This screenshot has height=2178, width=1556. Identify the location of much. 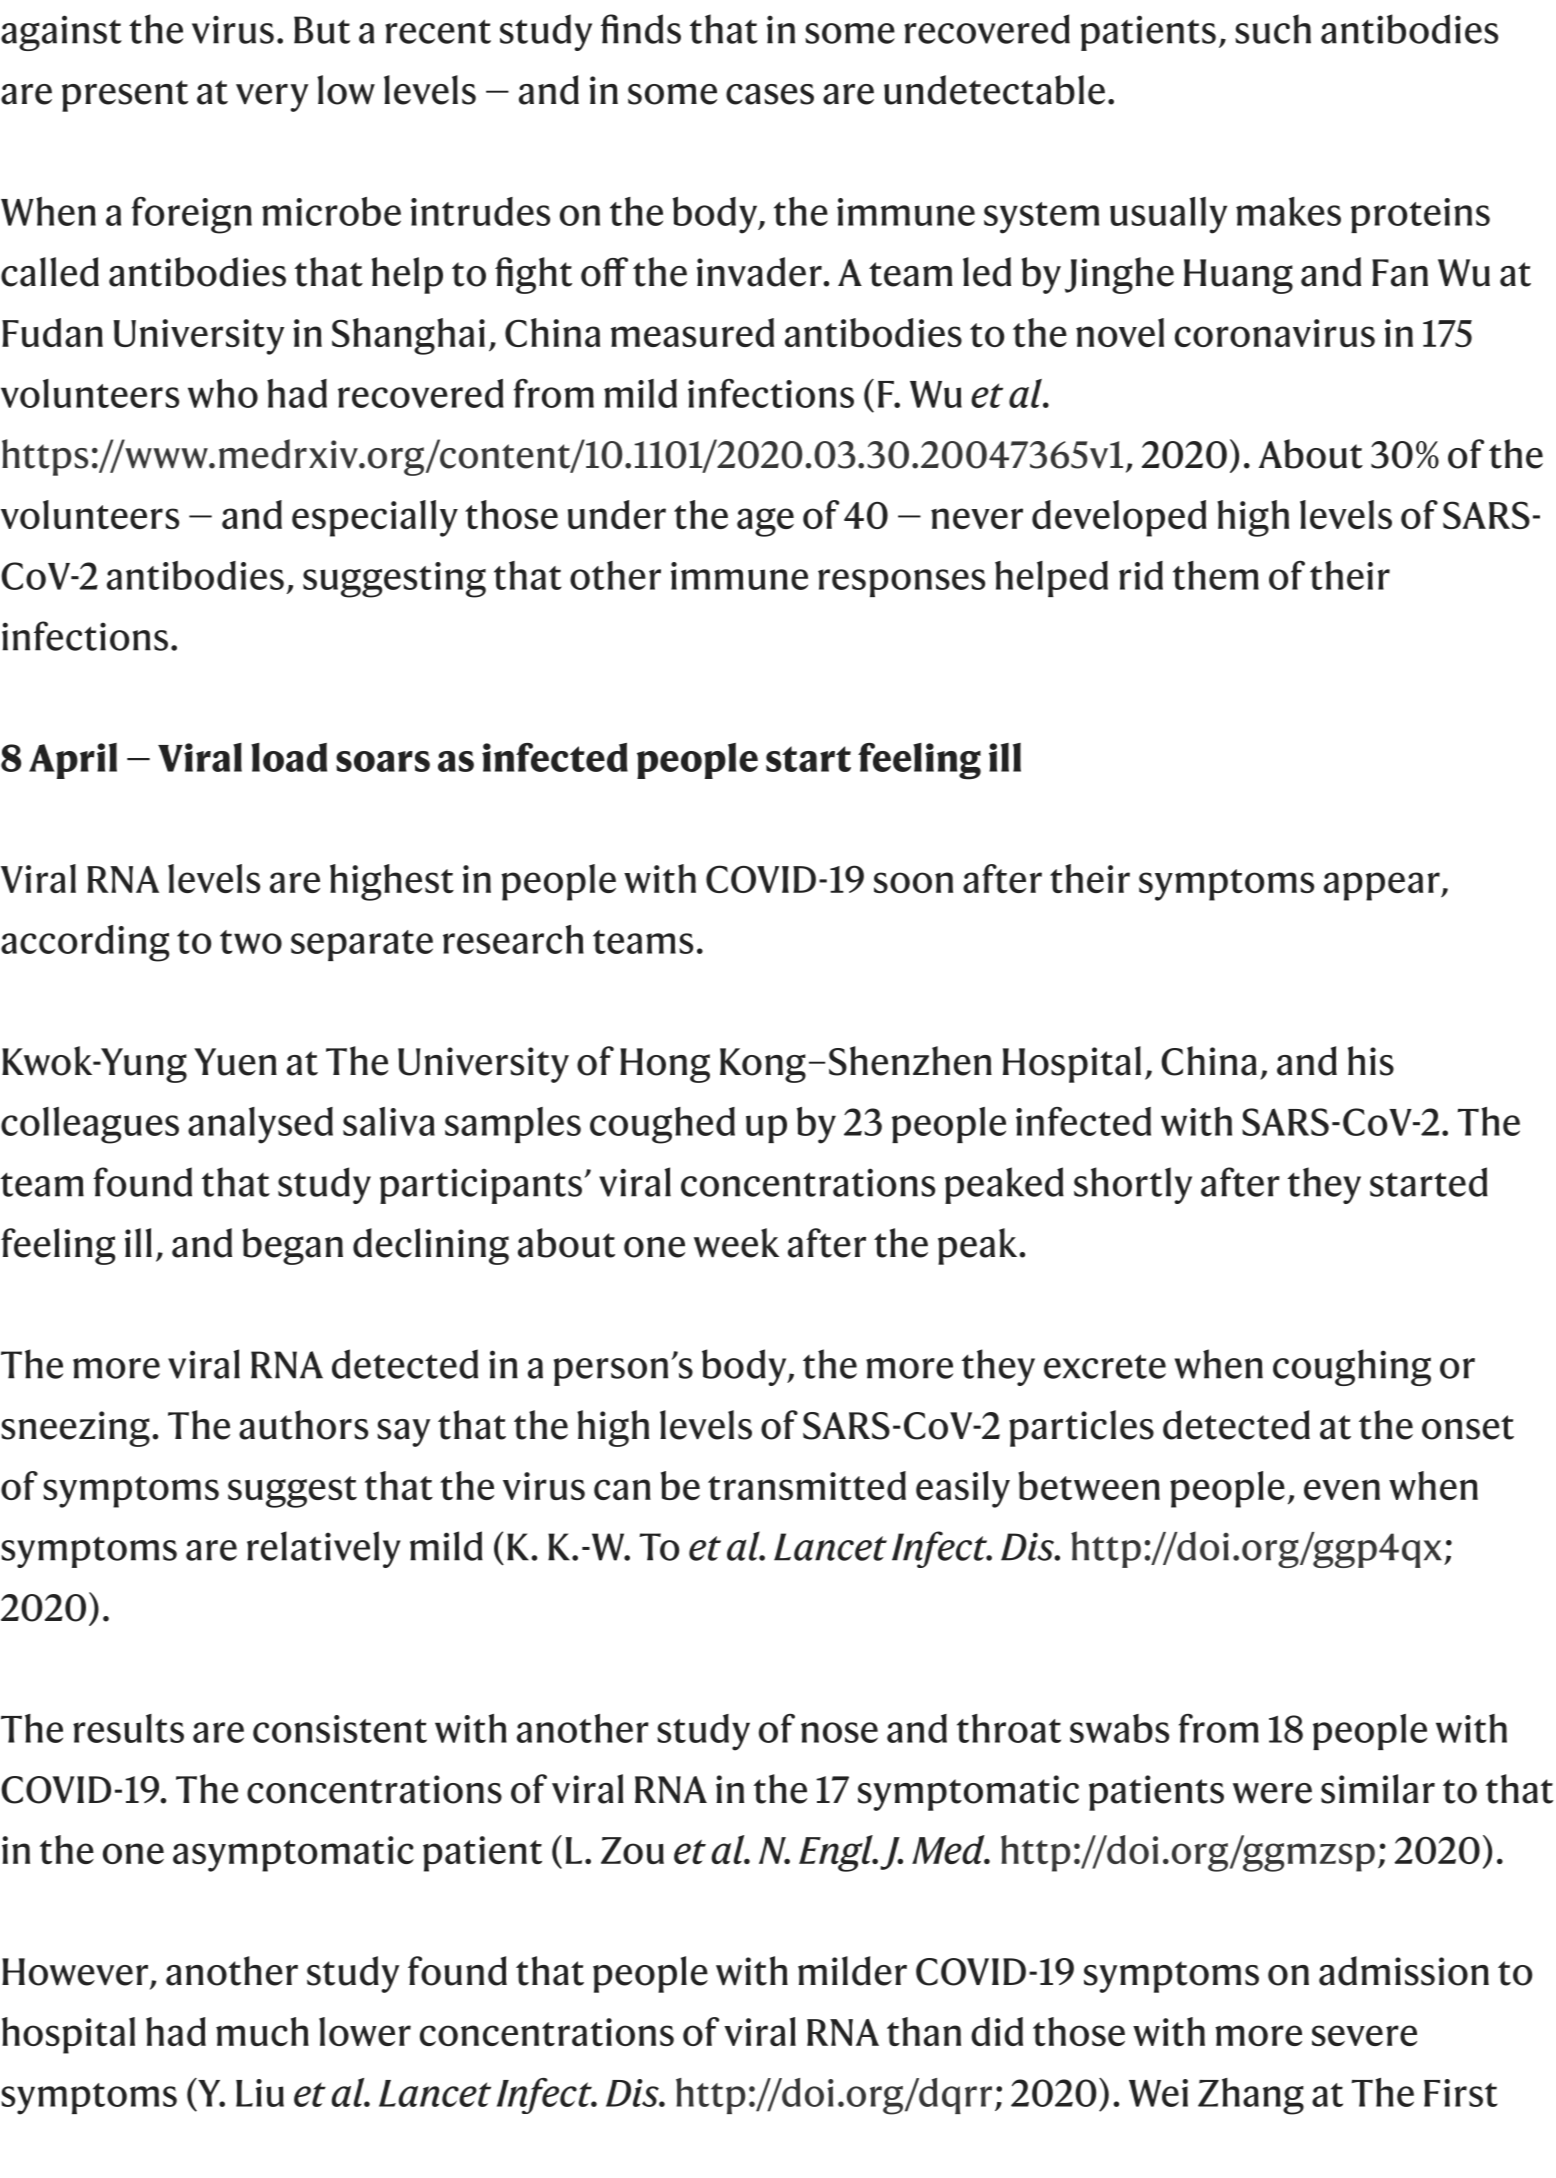
(262, 2031).
